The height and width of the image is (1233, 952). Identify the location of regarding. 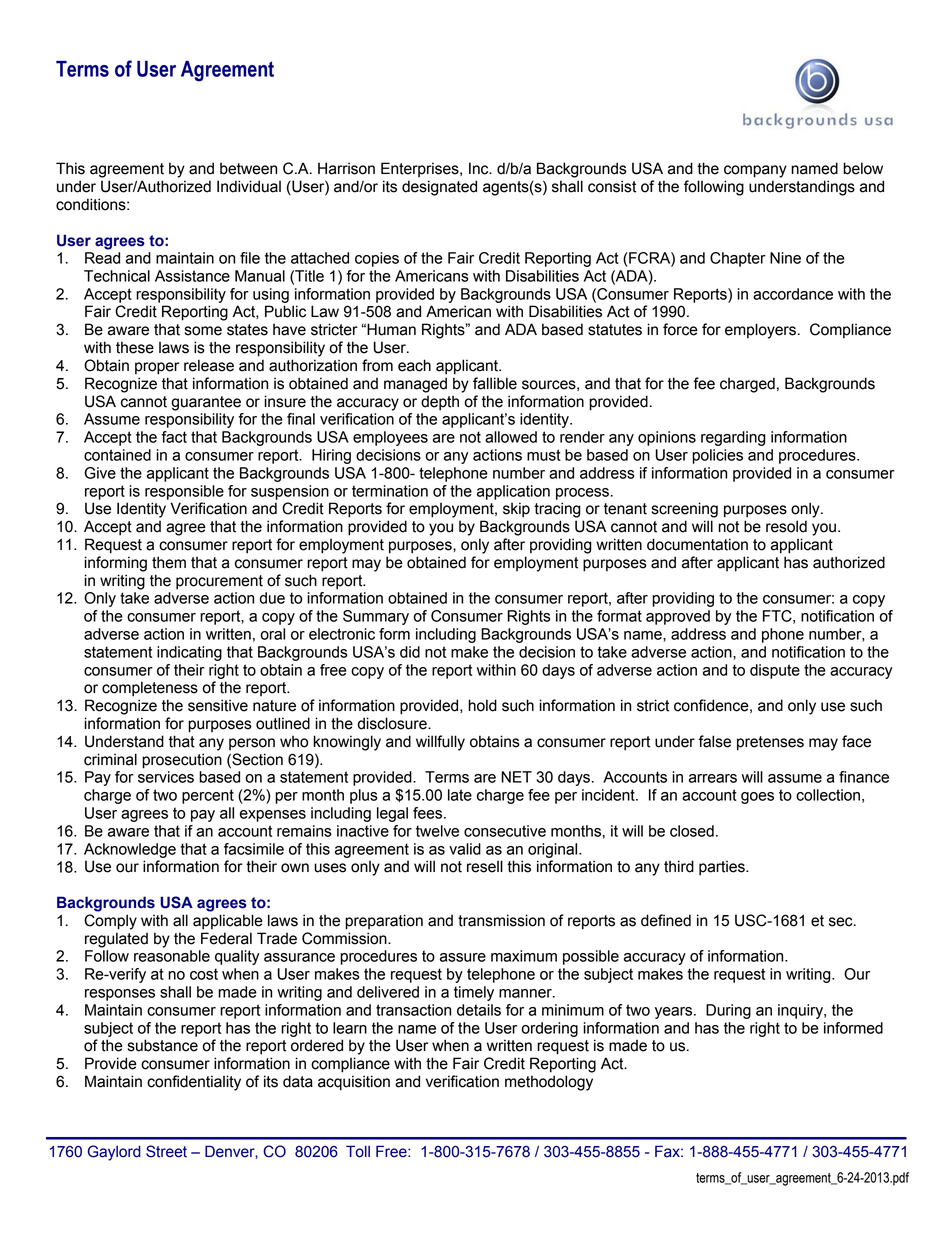
(733, 438).
